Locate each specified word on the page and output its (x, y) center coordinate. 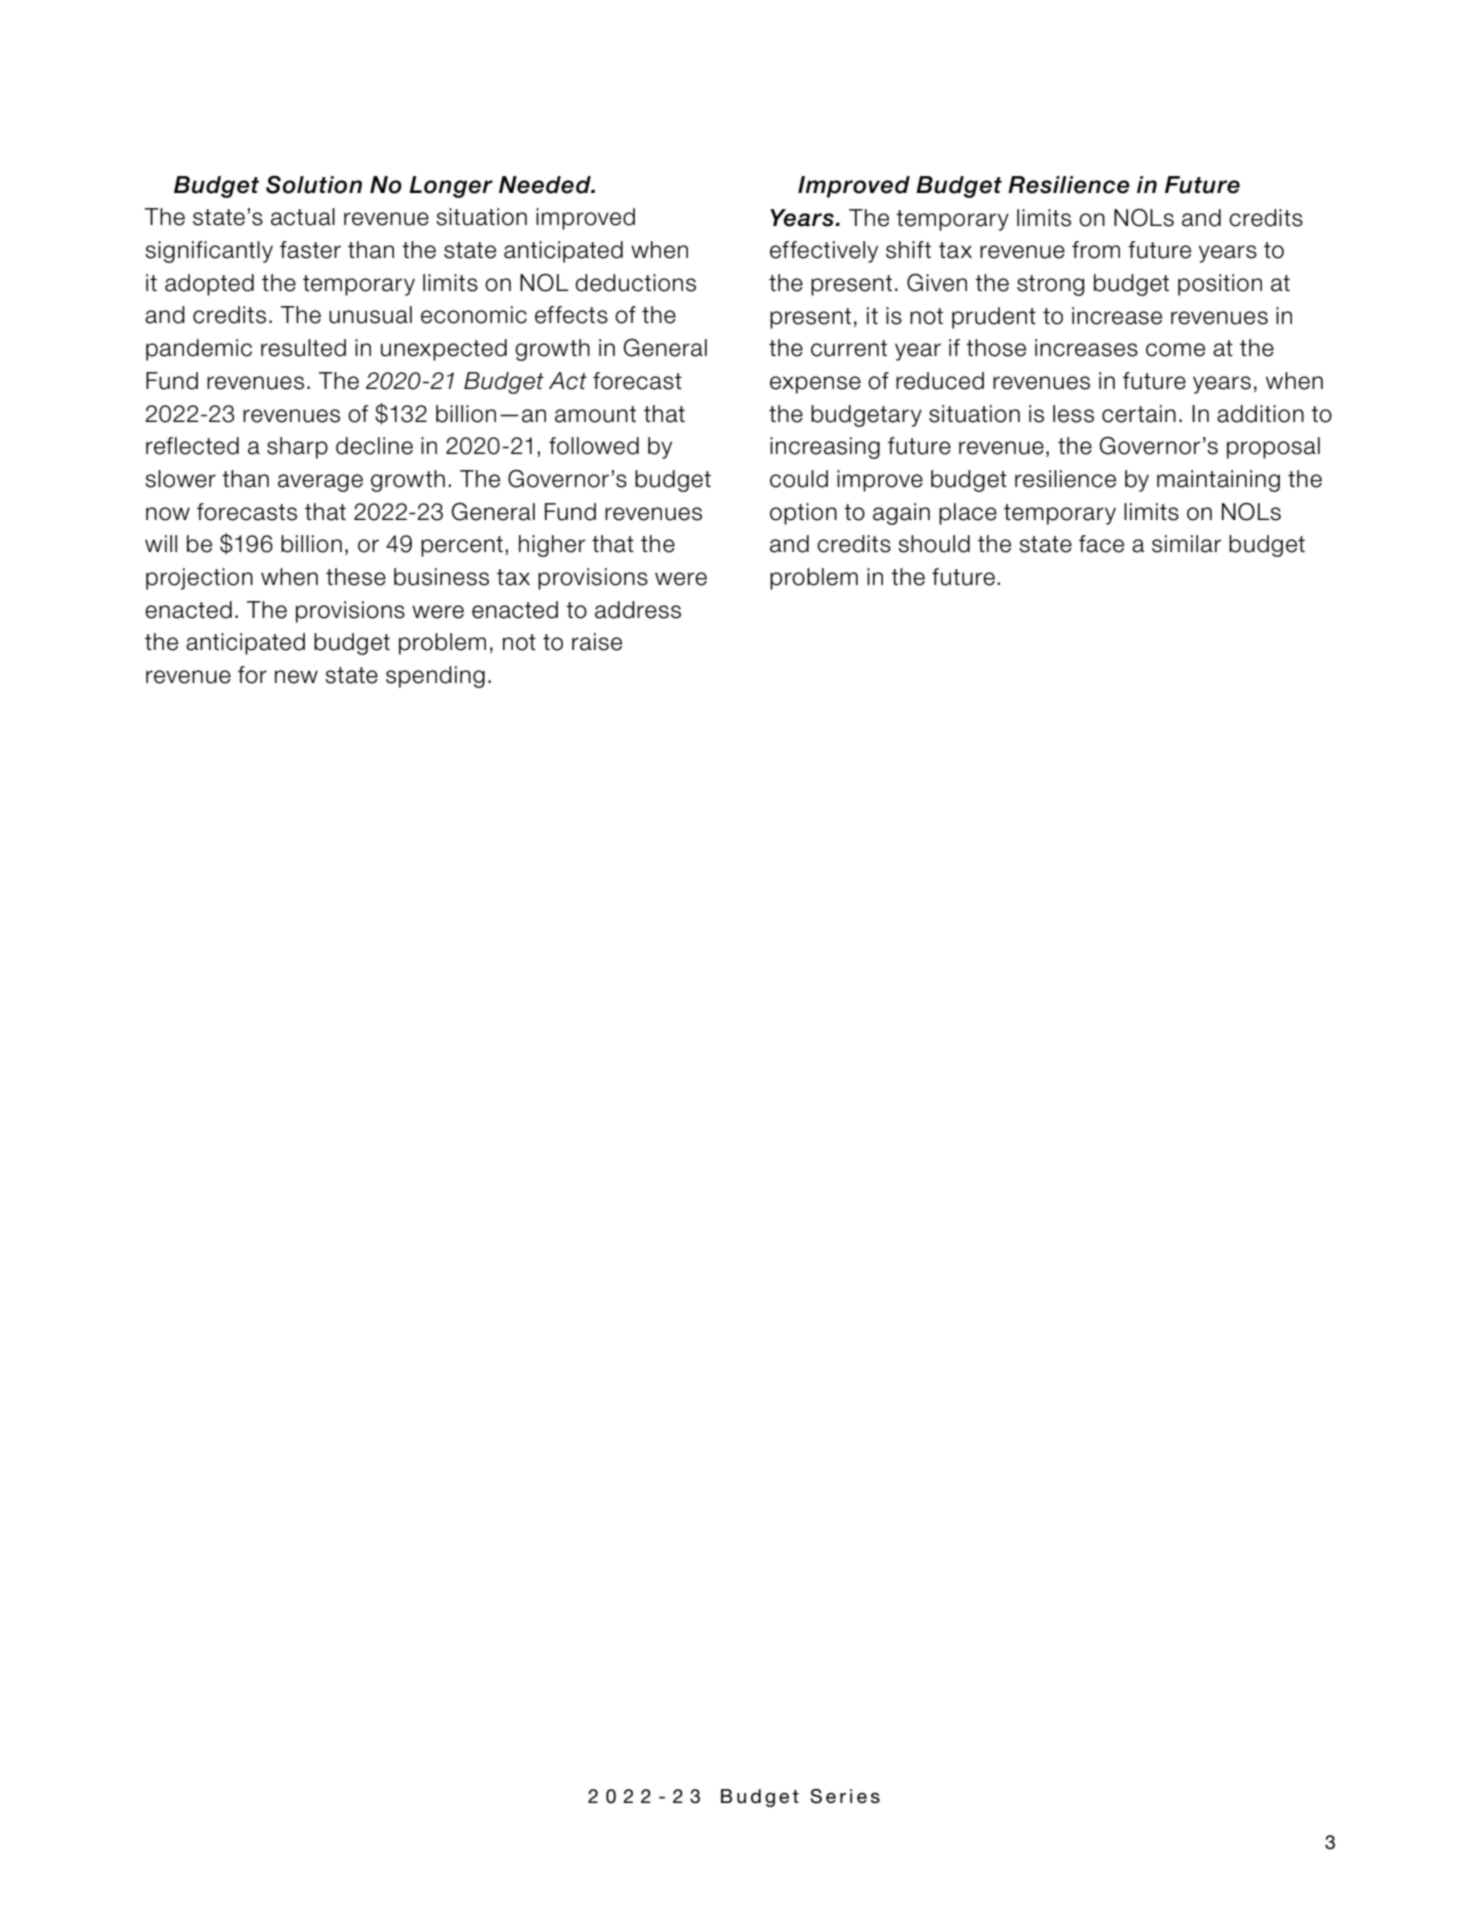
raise (597, 642)
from (1096, 250)
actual (303, 217)
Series (845, 1796)
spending (435, 677)
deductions (636, 283)
